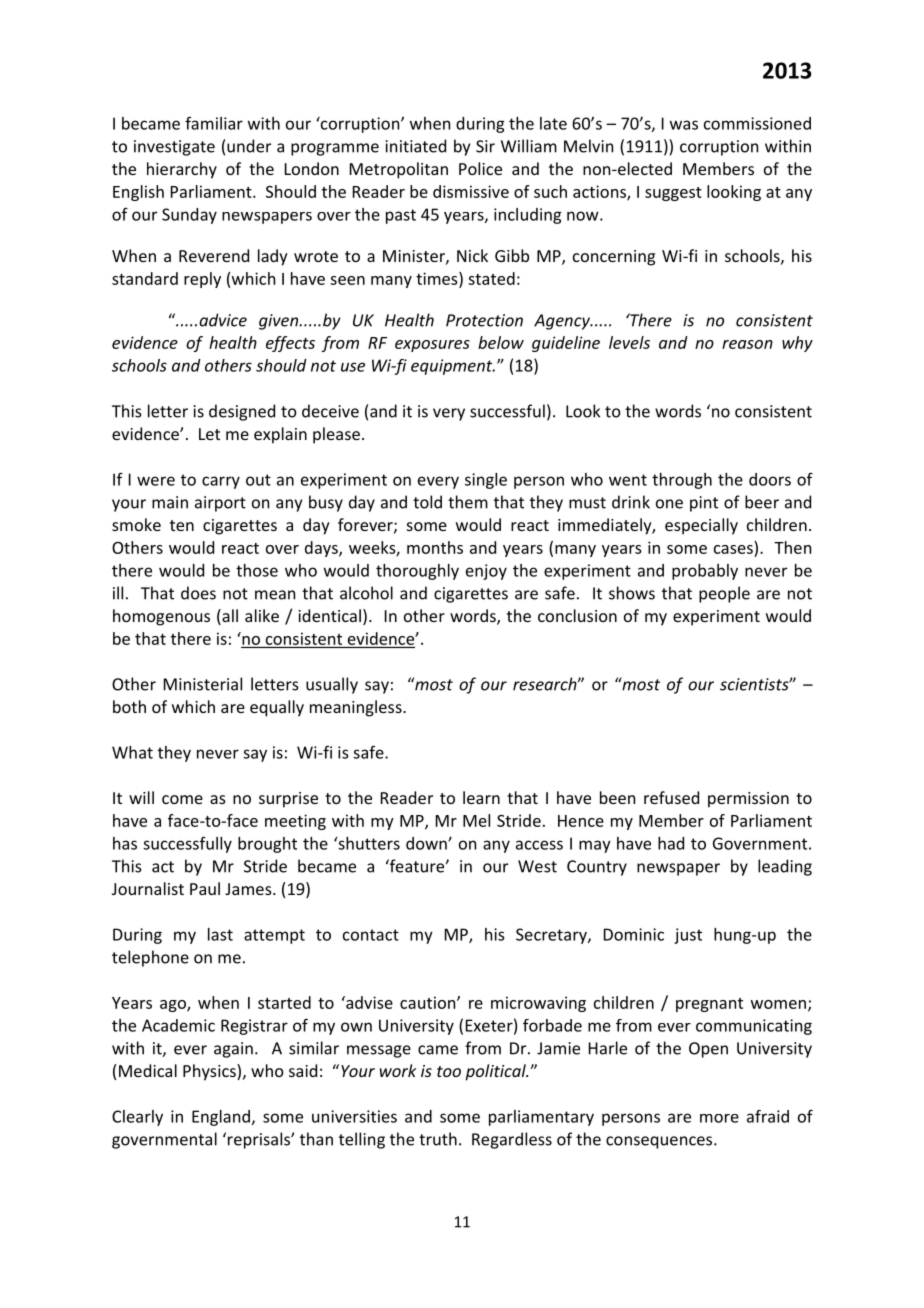 This screenshot has height=1308, width=924. Describe the element at coordinates (481, 797) in the screenshot. I see `learn` at that location.
